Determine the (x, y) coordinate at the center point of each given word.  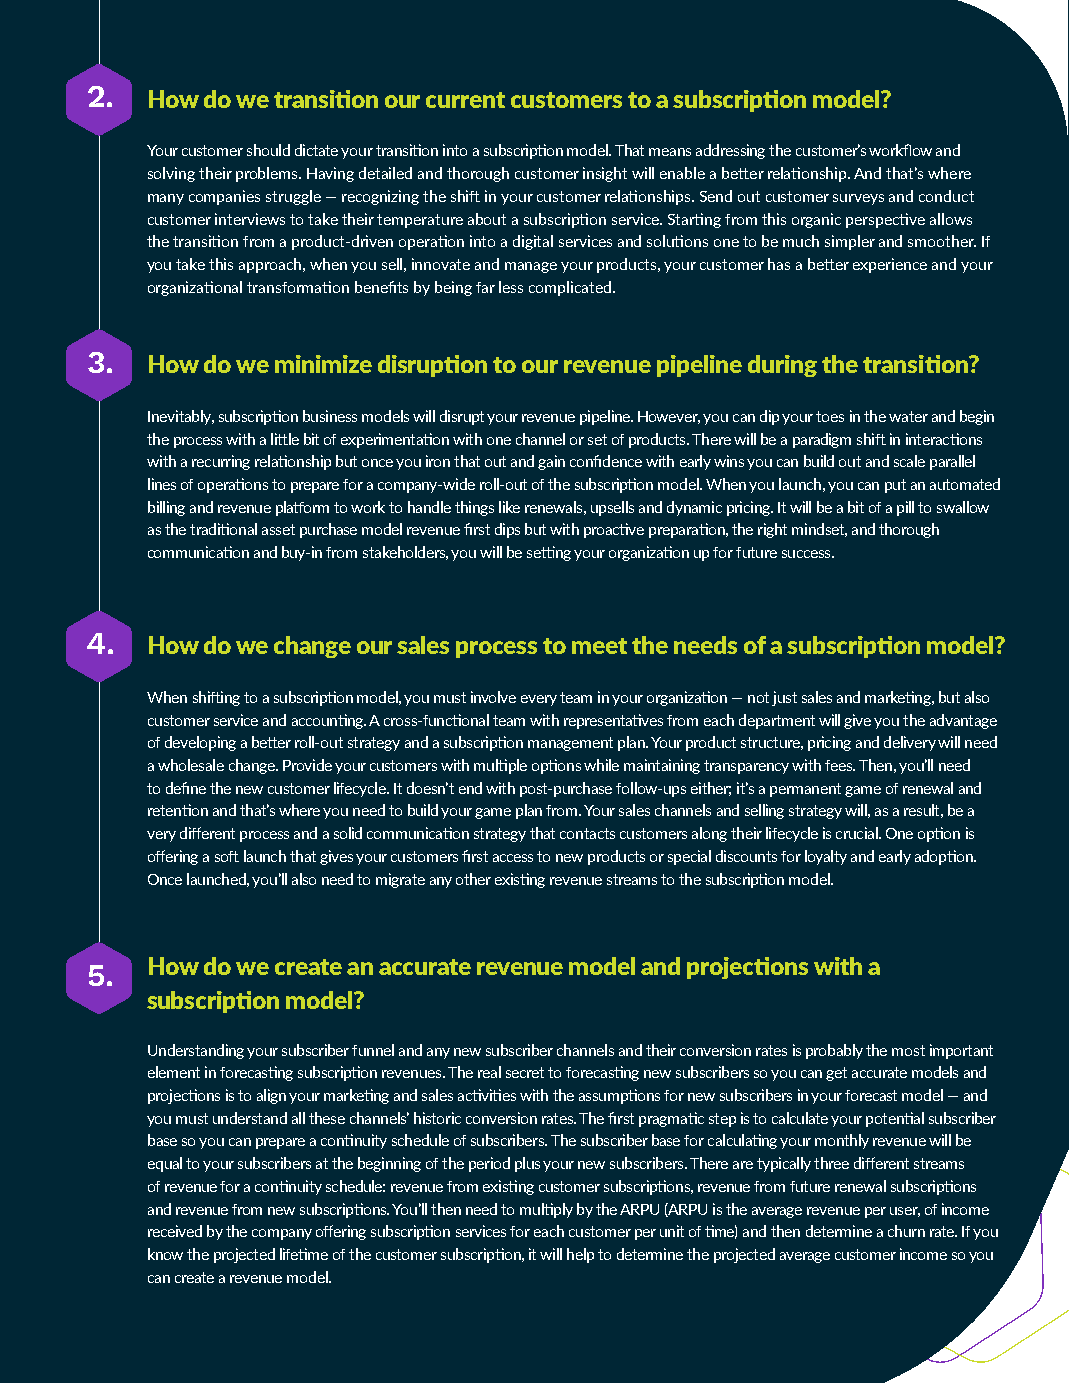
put (895, 486)
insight (605, 174)
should (268, 150)
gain (551, 462)
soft (227, 856)
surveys (858, 199)
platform (302, 508)
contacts (587, 833)
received (175, 1231)
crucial (858, 833)
